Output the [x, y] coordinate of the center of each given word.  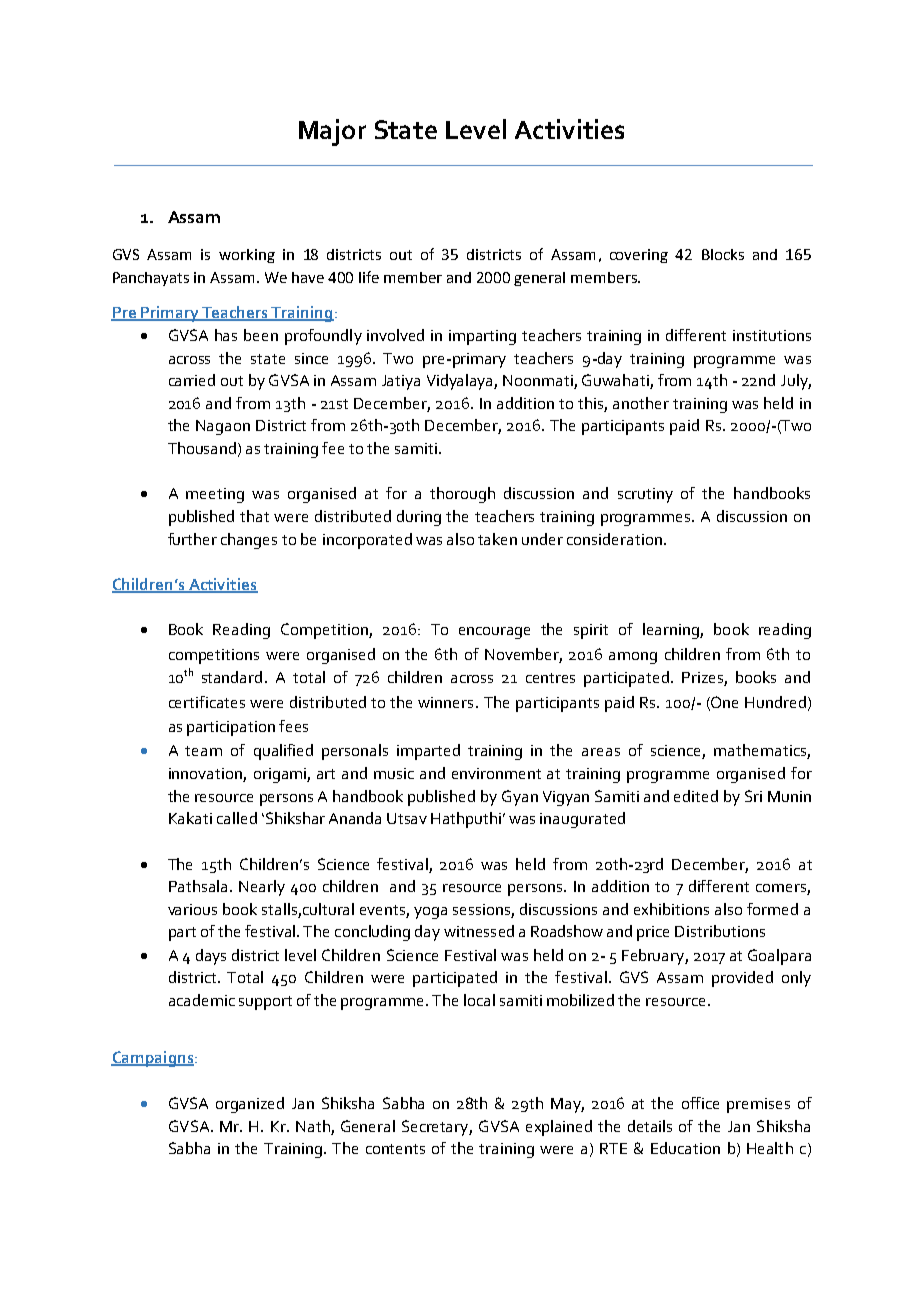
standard [232, 677]
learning [672, 631]
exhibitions [671, 909]
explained [559, 1128]
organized [250, 1105]
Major [332, 132]
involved [395, 335]
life [369, 277]
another [641, 403]
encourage [494, 633]
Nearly [262, 888]
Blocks [723, 254]
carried [192, 380]
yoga [430, 913]
